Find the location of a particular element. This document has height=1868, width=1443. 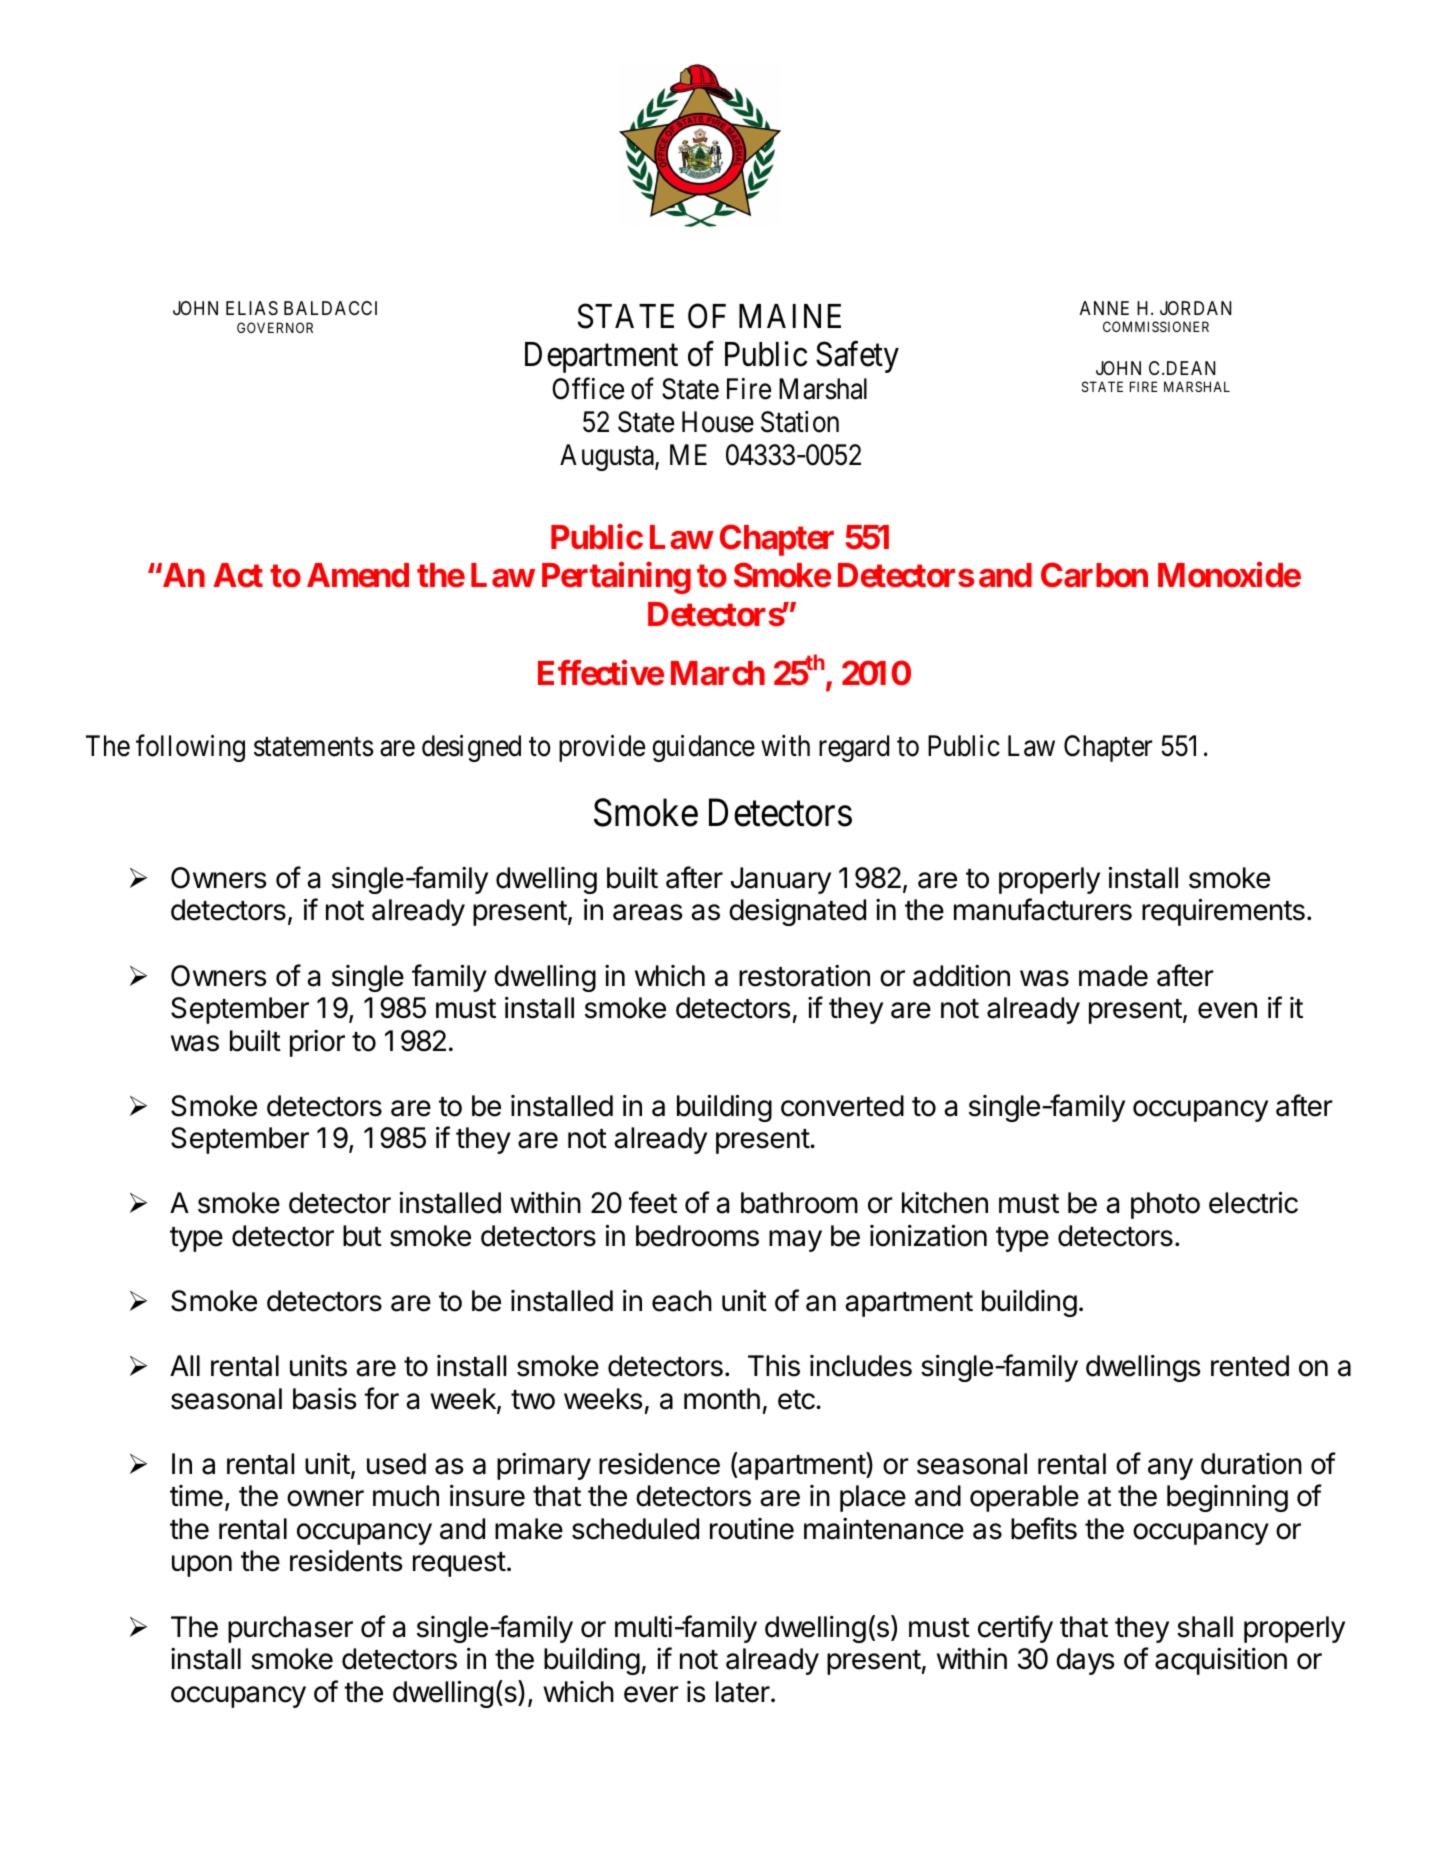

purchaser is located at coordinates (290, 1629).
